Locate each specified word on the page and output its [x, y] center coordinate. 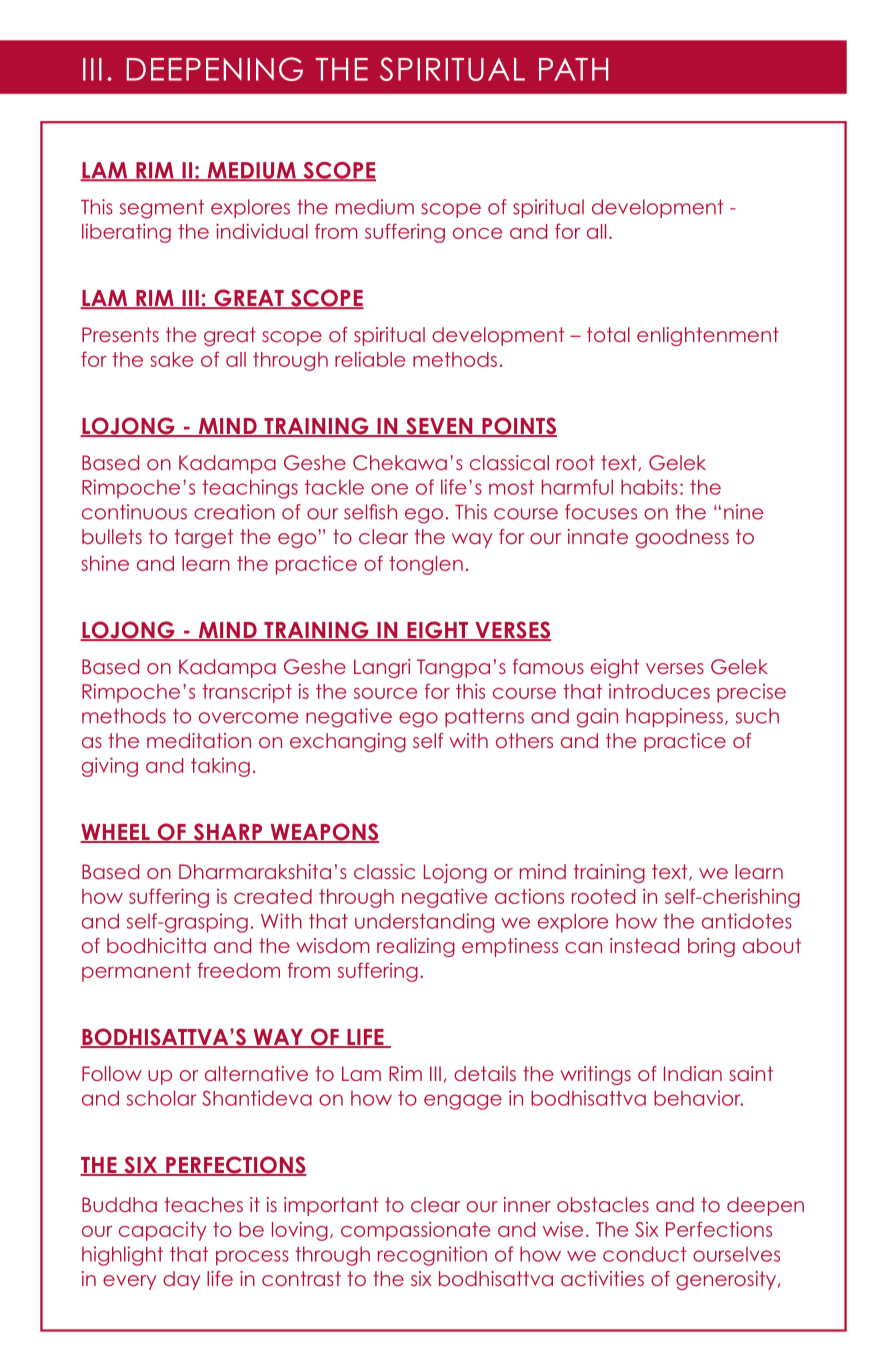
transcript [247, 693]
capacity [163, 1231]
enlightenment [708, 336]
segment [162, 209]
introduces [659, 691]
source [385, 693]
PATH [573, 69]
